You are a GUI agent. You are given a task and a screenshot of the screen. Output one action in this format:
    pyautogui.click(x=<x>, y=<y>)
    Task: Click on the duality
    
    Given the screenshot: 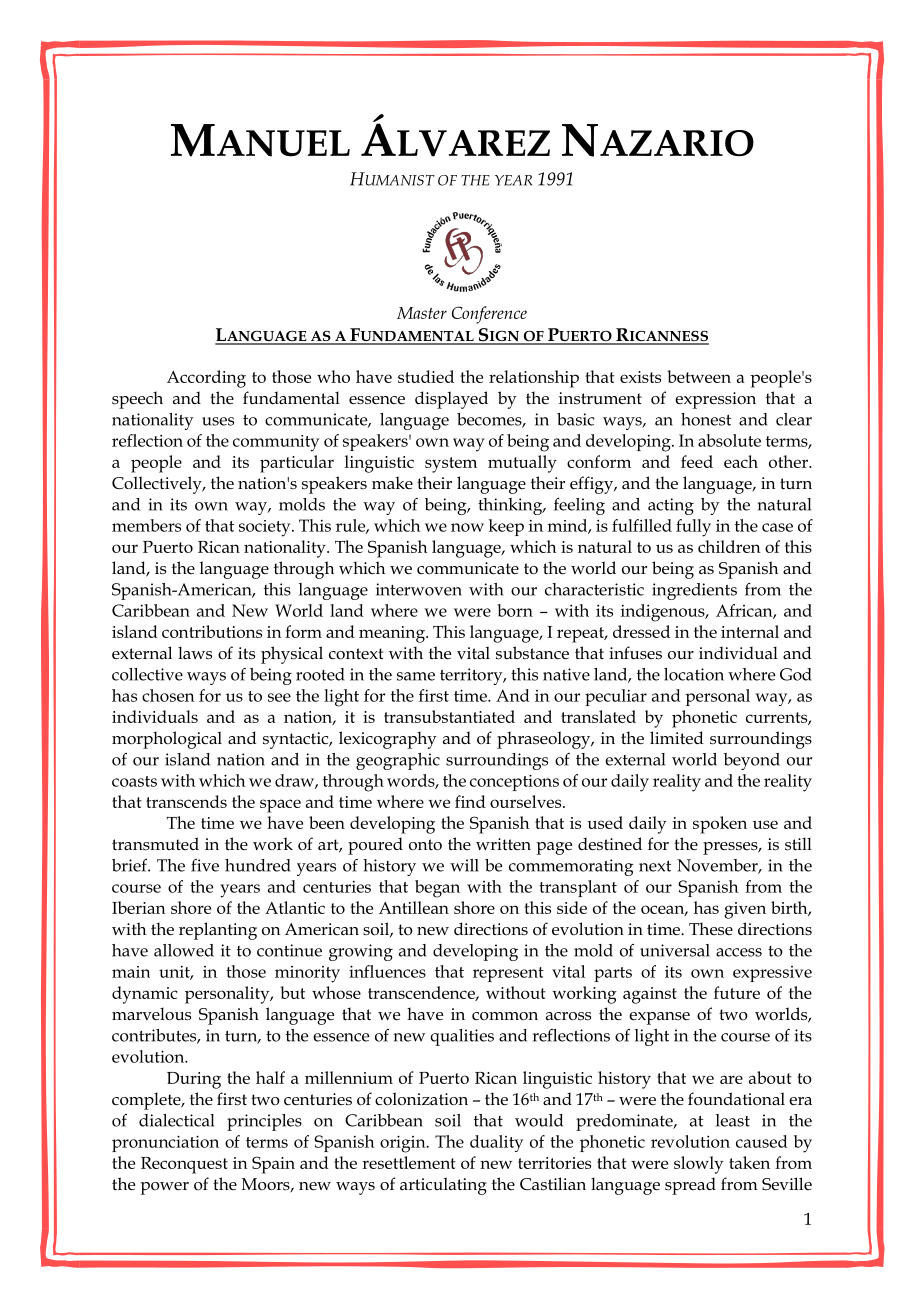 What is the action you would take?
    pyautogui.click(x=496, y=1143)
